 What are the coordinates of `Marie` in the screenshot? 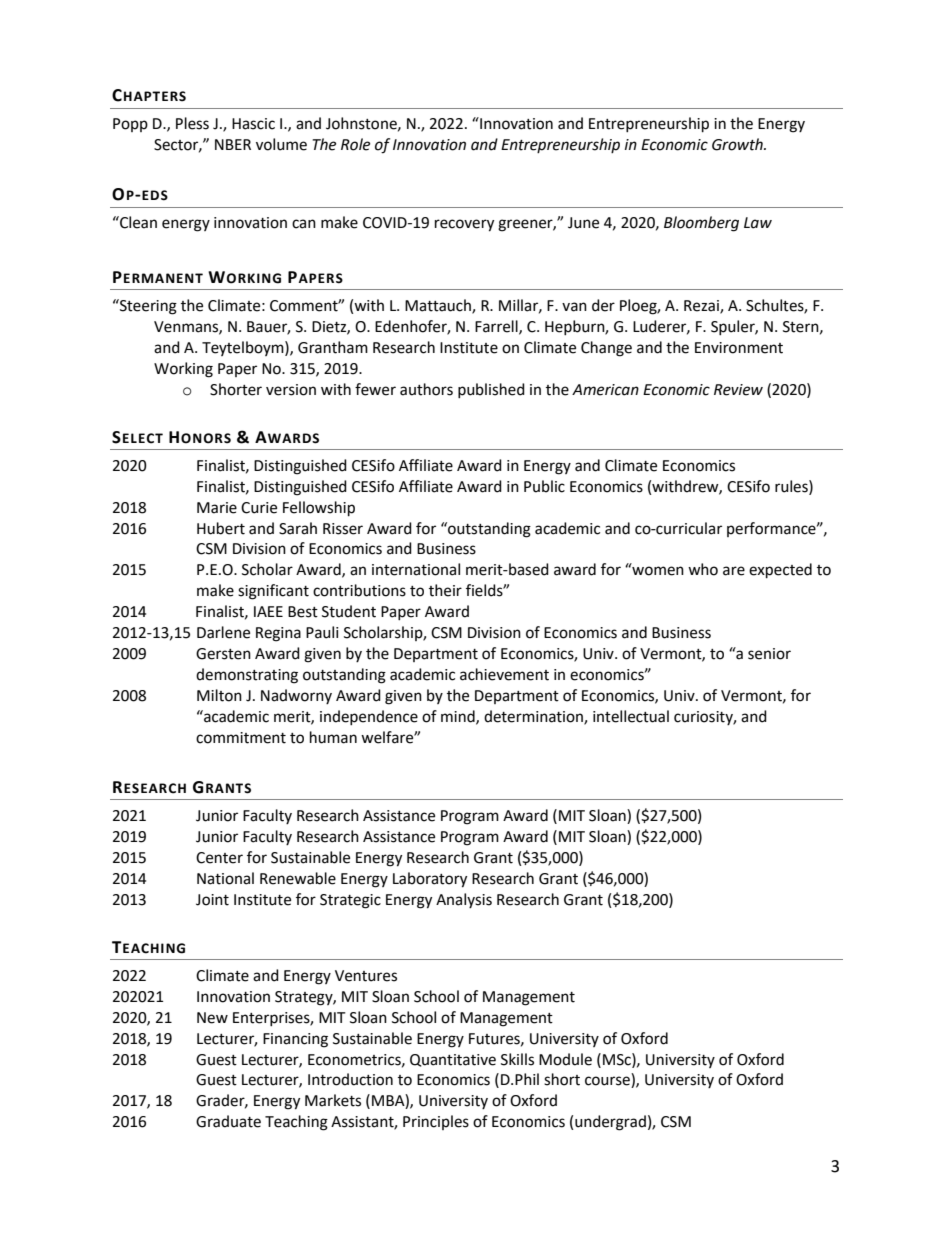 It's located at (217, 508).
